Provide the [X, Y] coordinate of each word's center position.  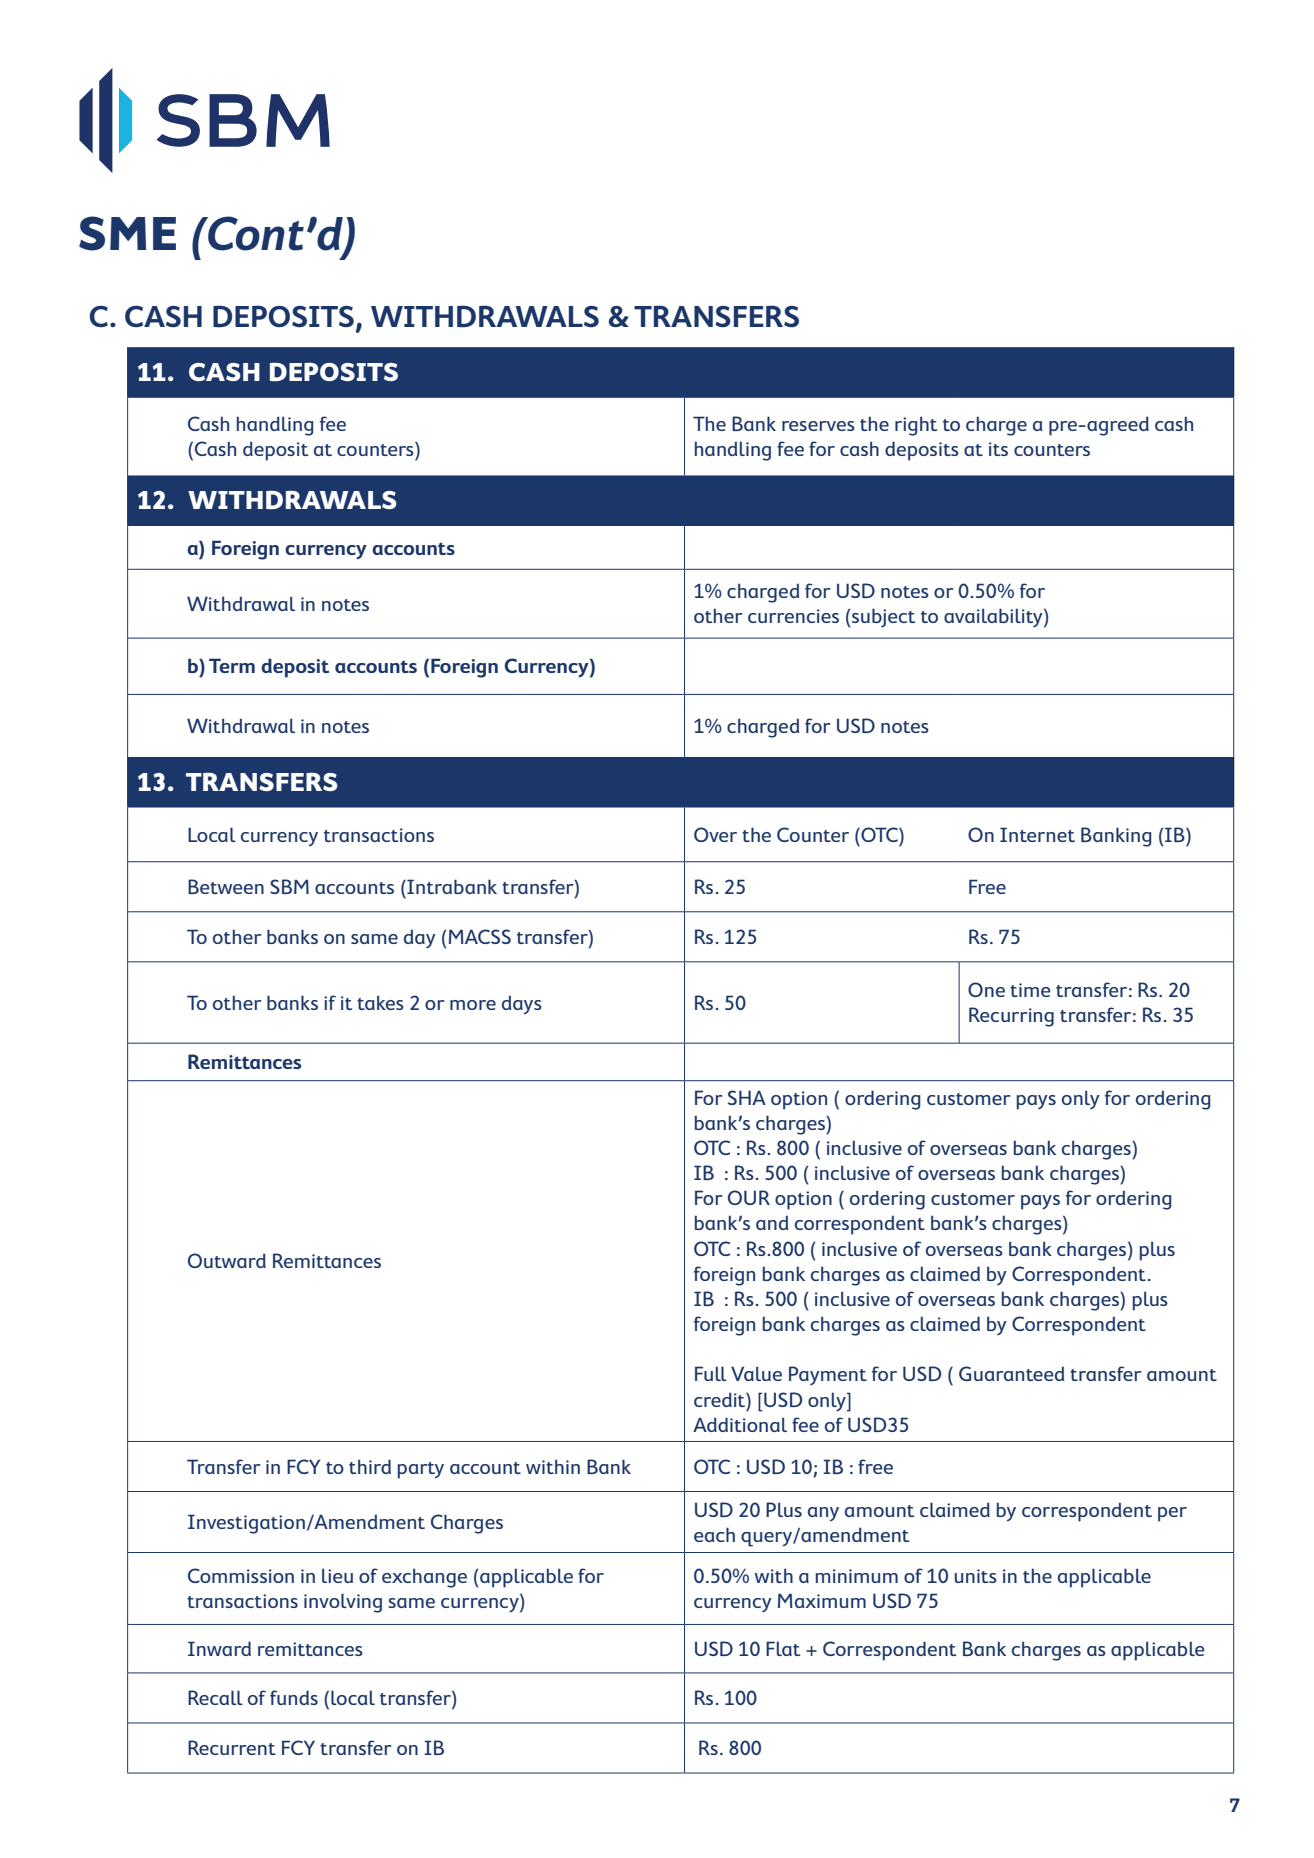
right [916, 426]
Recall [215, 1697]
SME [127, 233]
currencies [793, 616]
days [522, 1005]
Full [711, 1373]
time [1030, 990]
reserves [818, 426]
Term [232, 665]
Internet [1037, 834]
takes [380, 1002]
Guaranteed [1011, 1373]
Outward [227, 1260]
